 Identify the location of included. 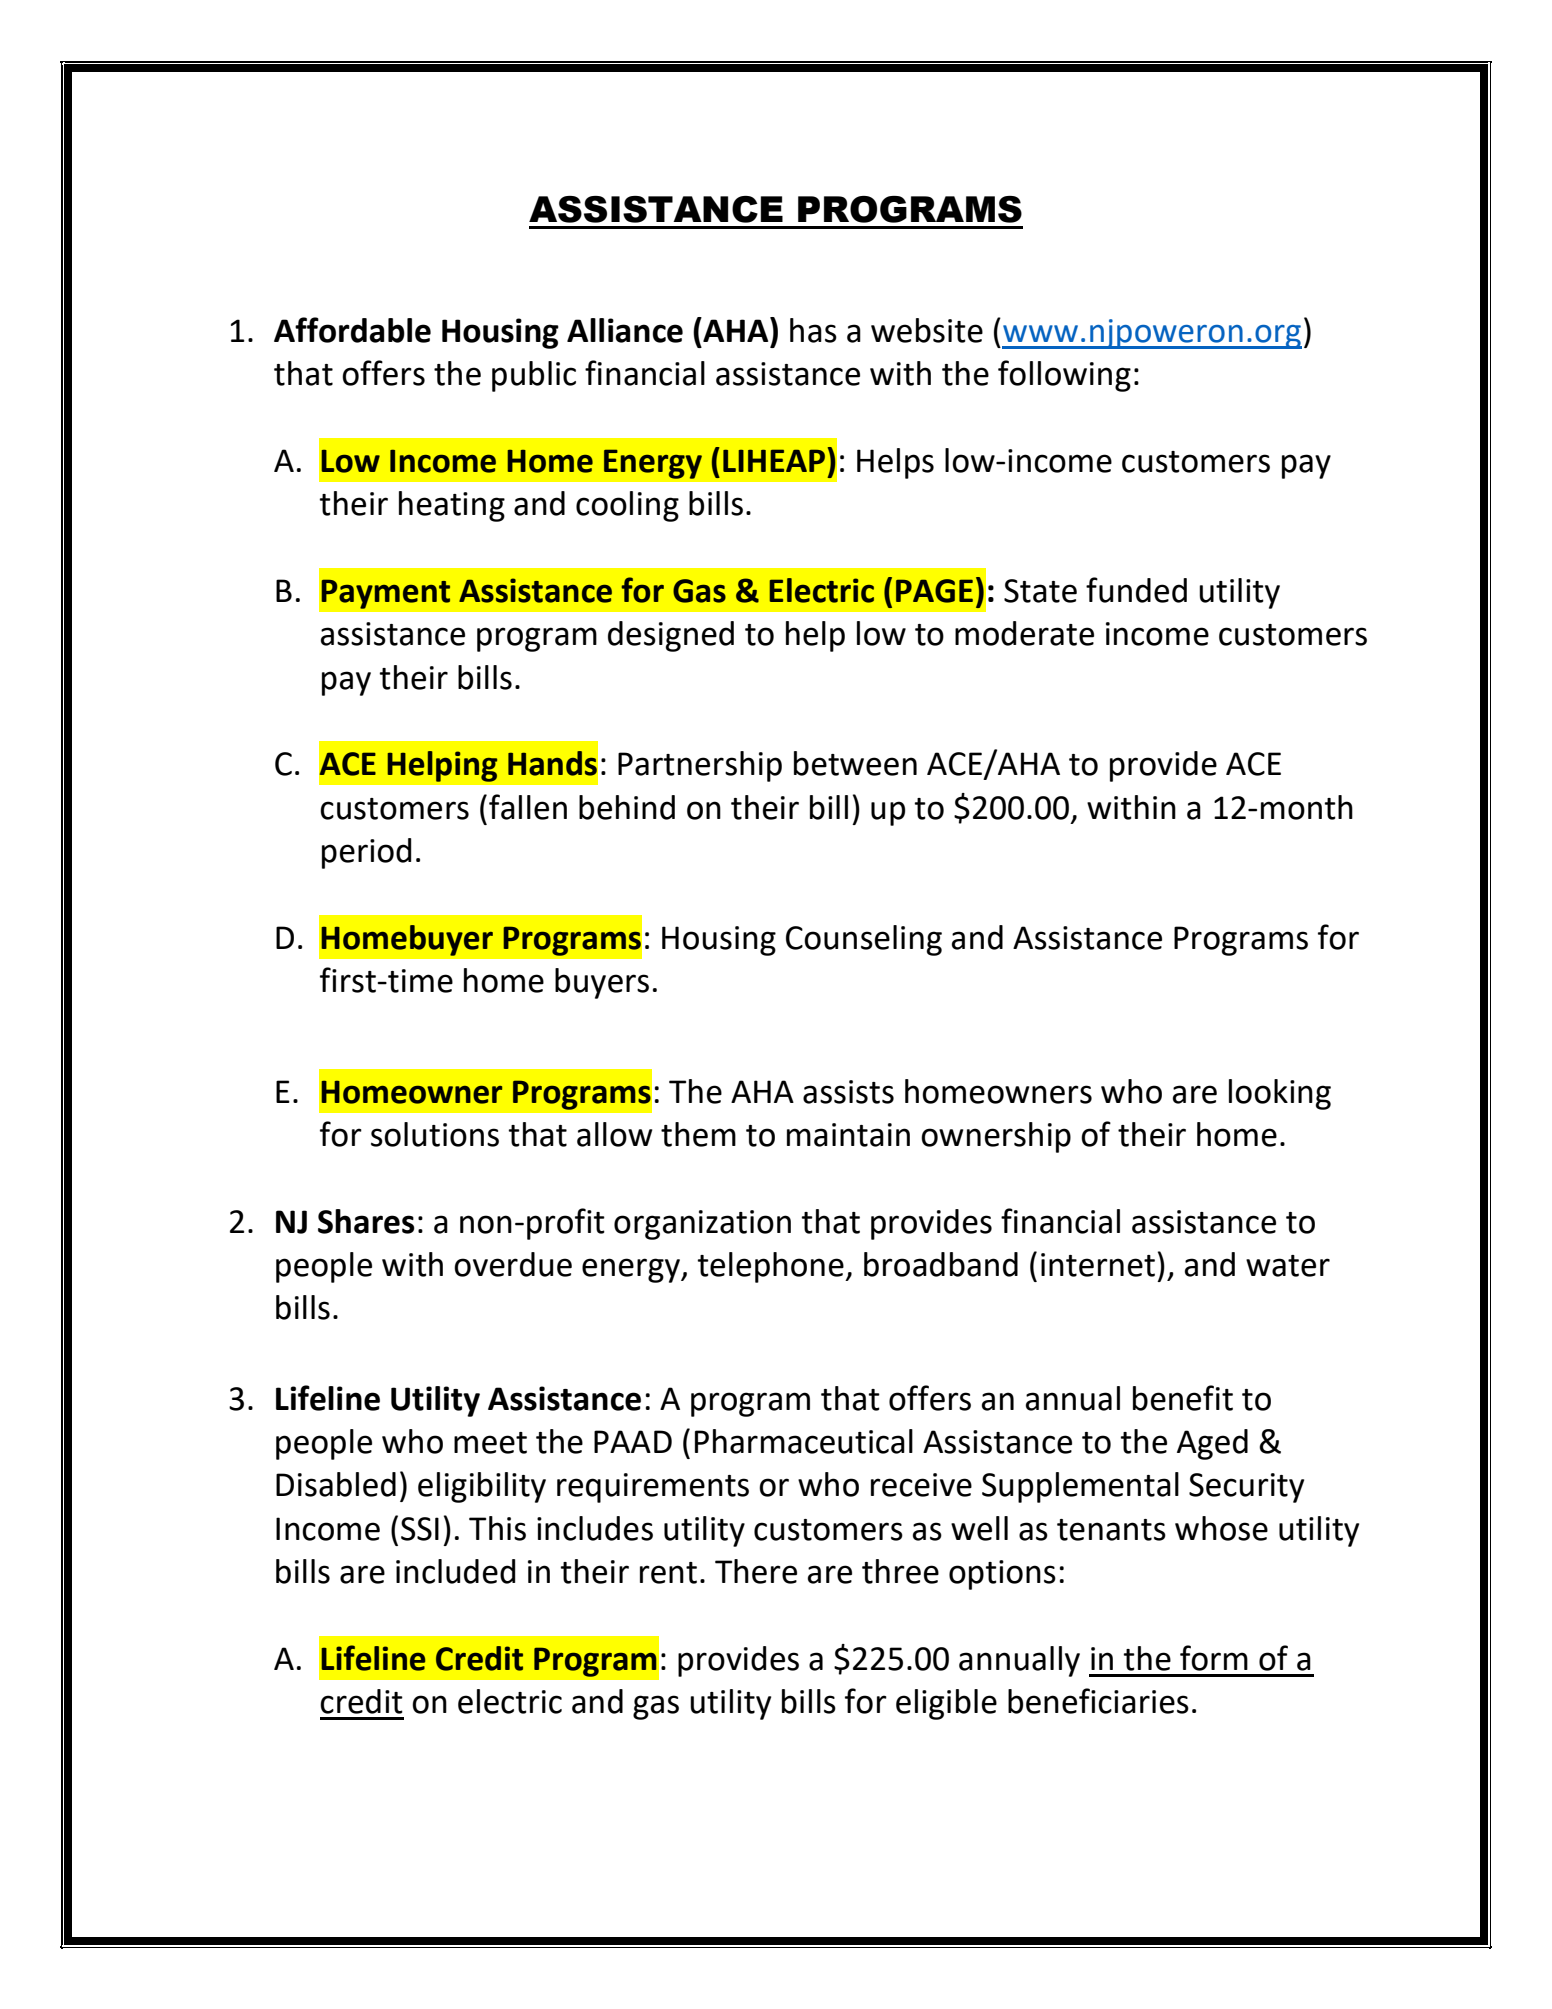
(455, 1571).
